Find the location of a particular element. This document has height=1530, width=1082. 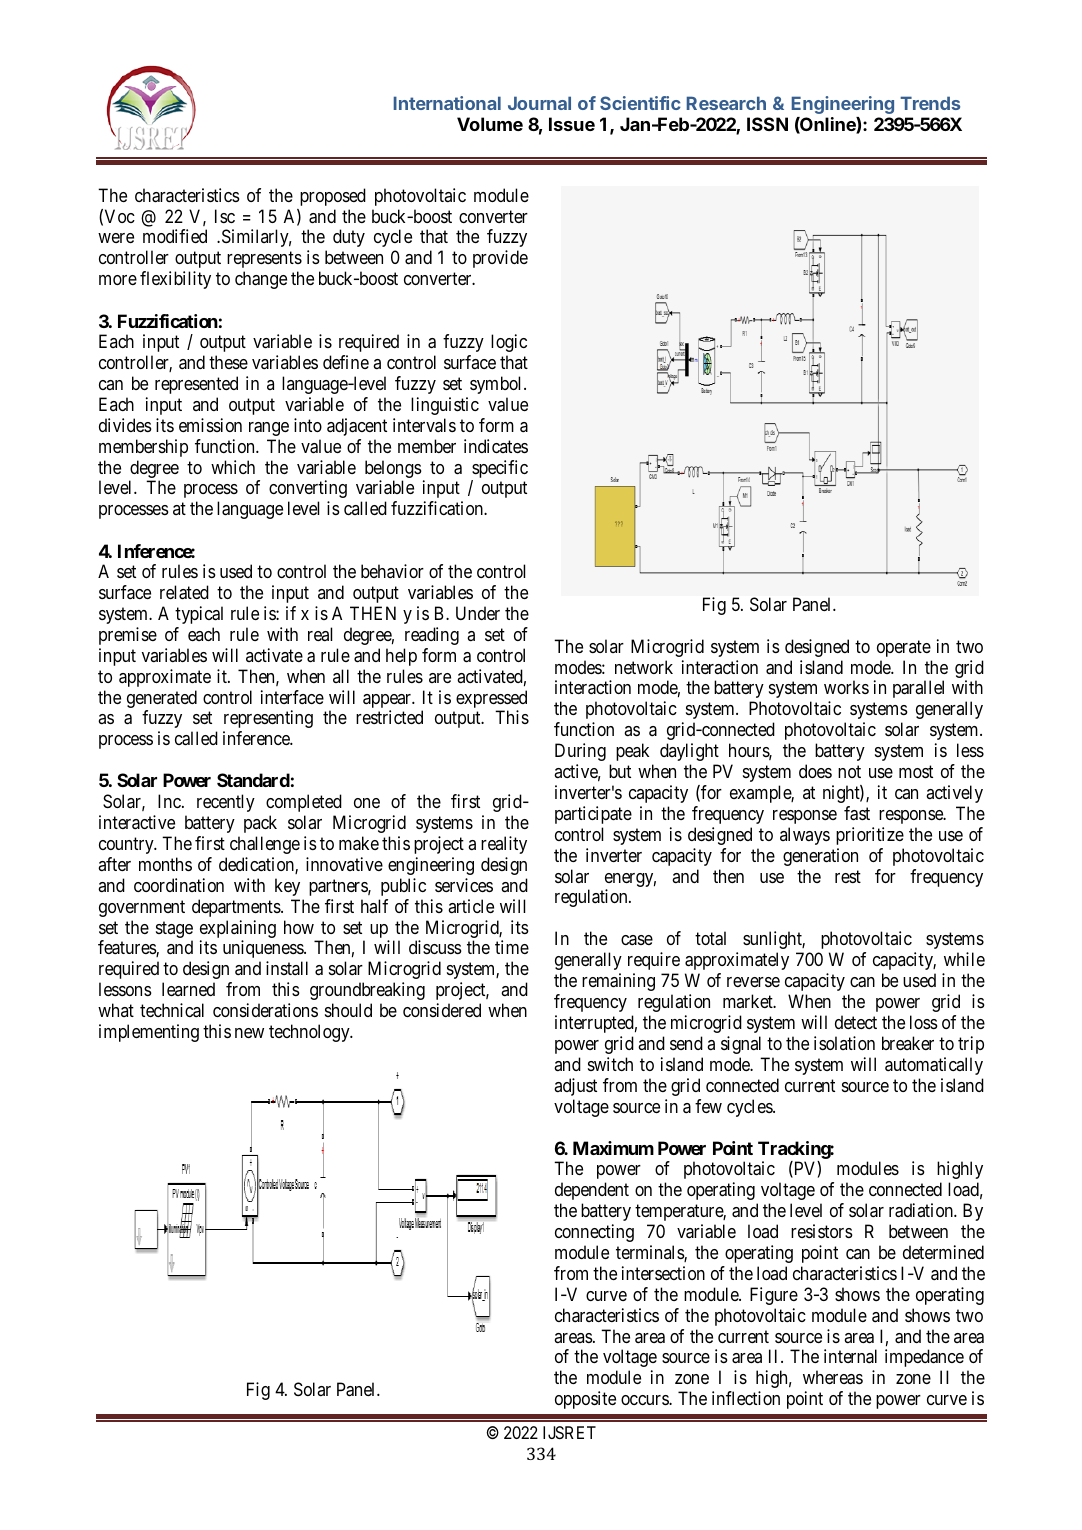

not is located at coordinates (849, 772).
